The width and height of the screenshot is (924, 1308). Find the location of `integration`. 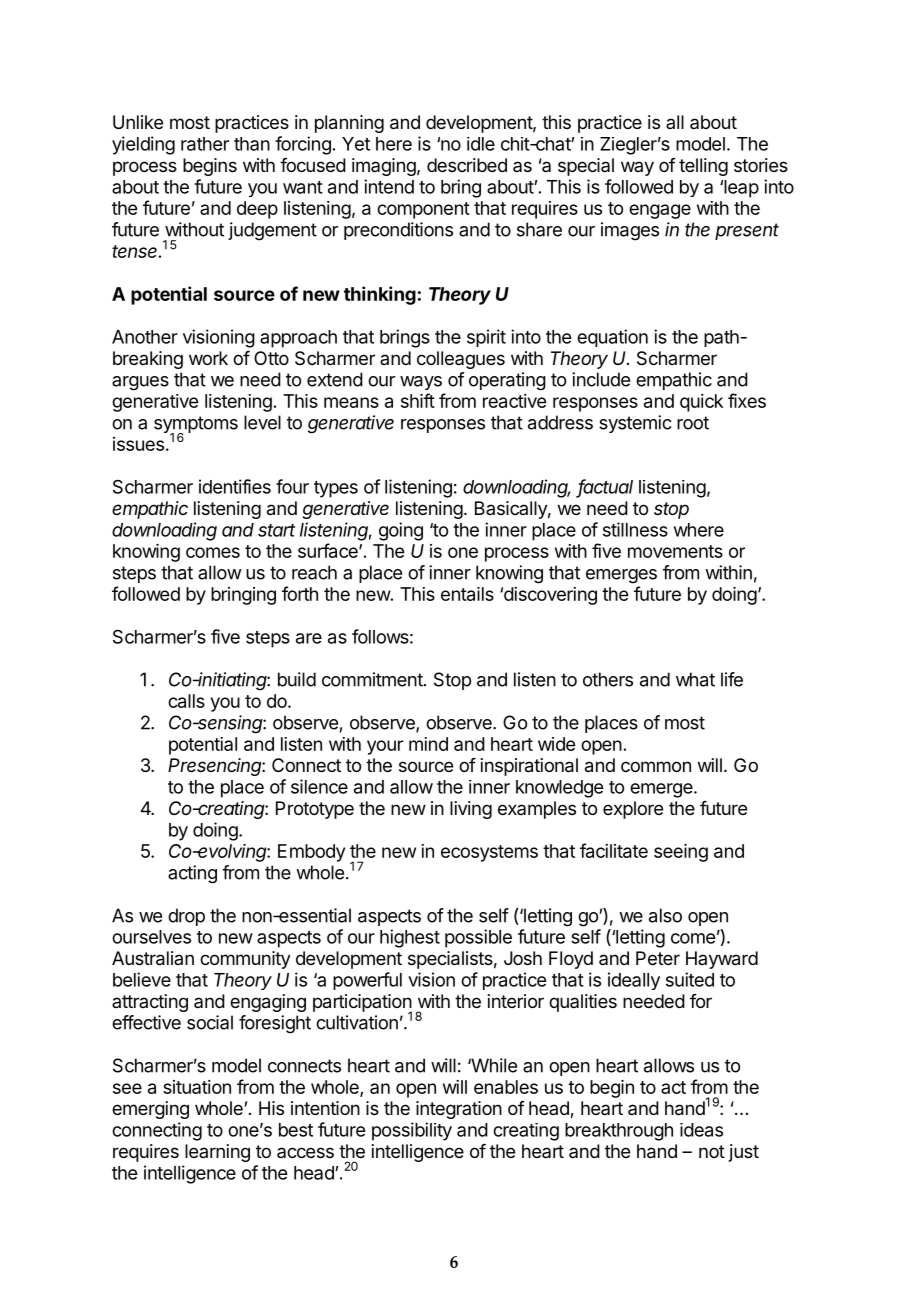

integration is located at coordinates (459, 1110).
